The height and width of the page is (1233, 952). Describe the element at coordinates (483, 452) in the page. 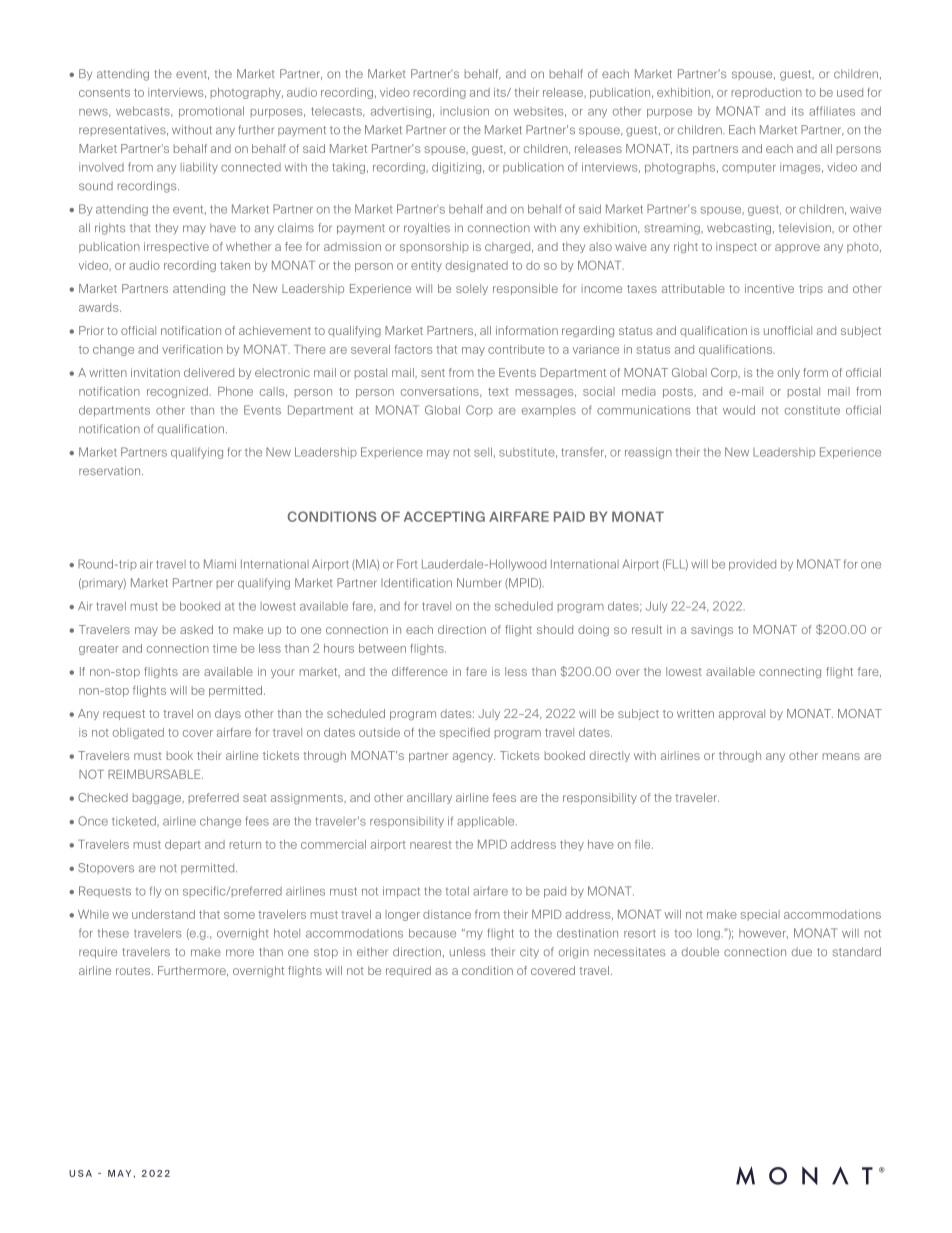

I see `sell` at that location.
